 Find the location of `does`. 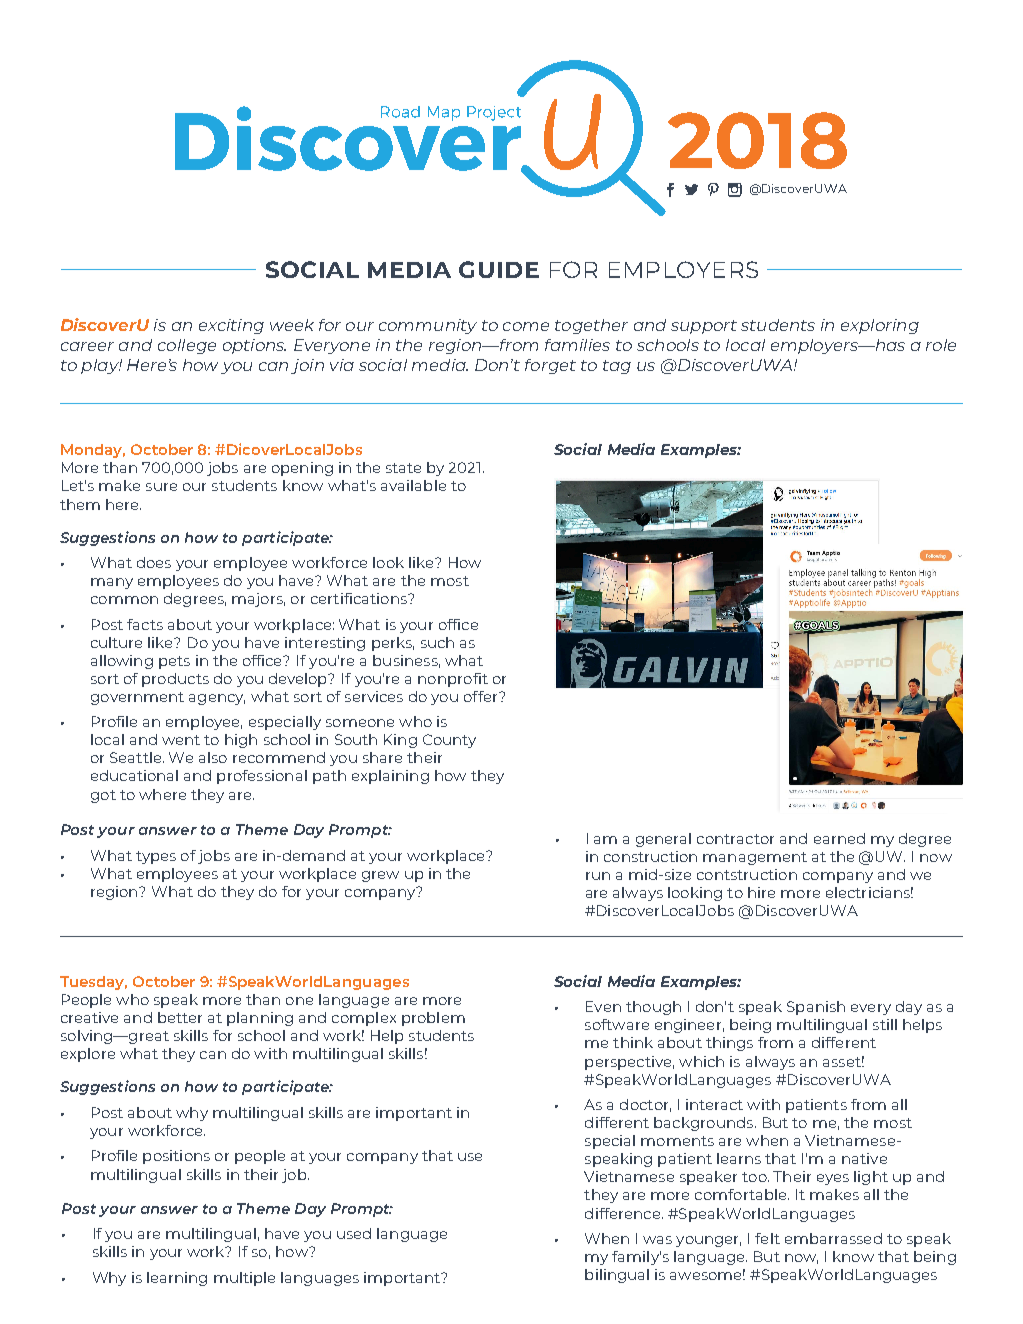

does is located at coordinates (154, 562).
